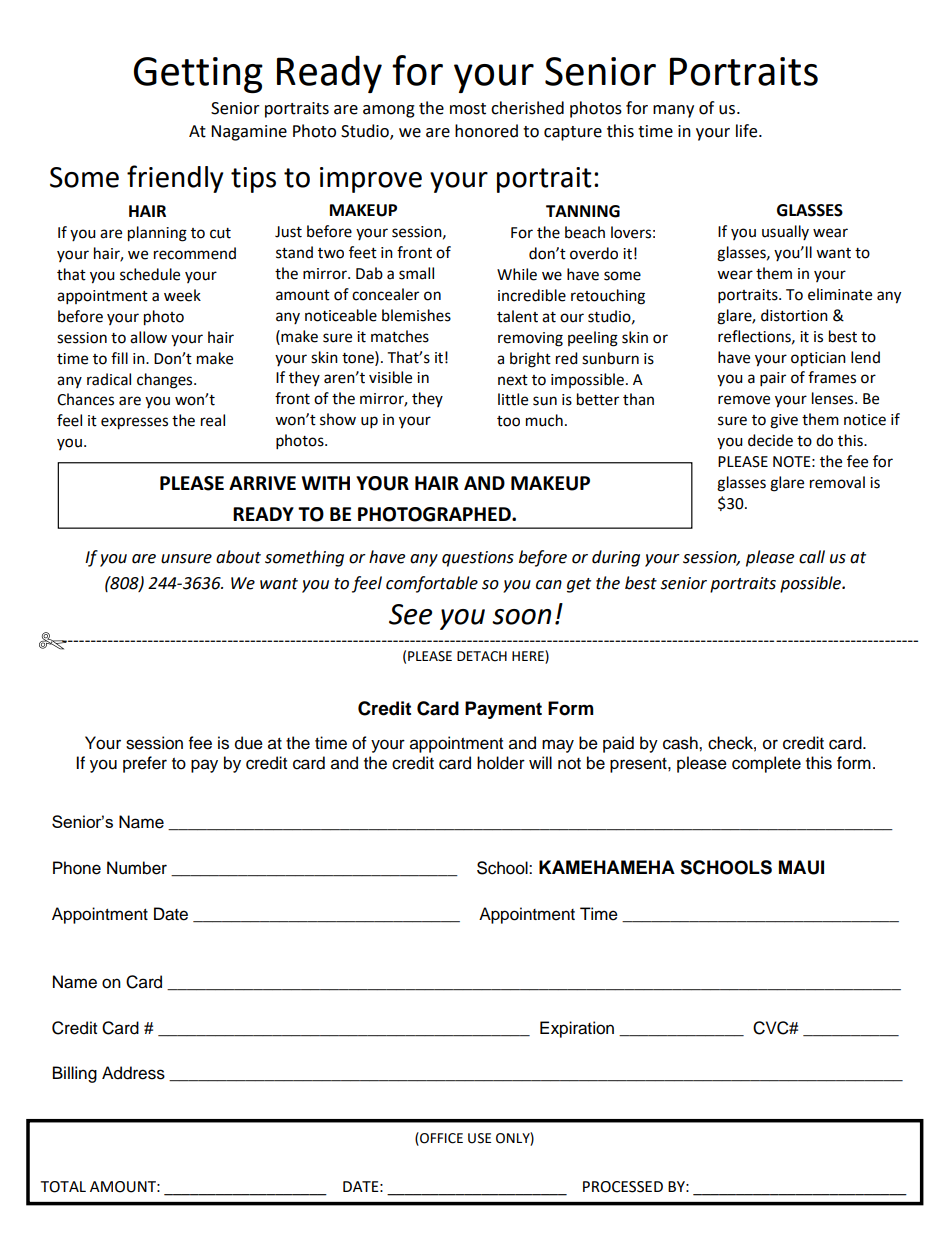  Describe the element at coordinates (482, 656) in the page. I see `DETACH` at that location.
